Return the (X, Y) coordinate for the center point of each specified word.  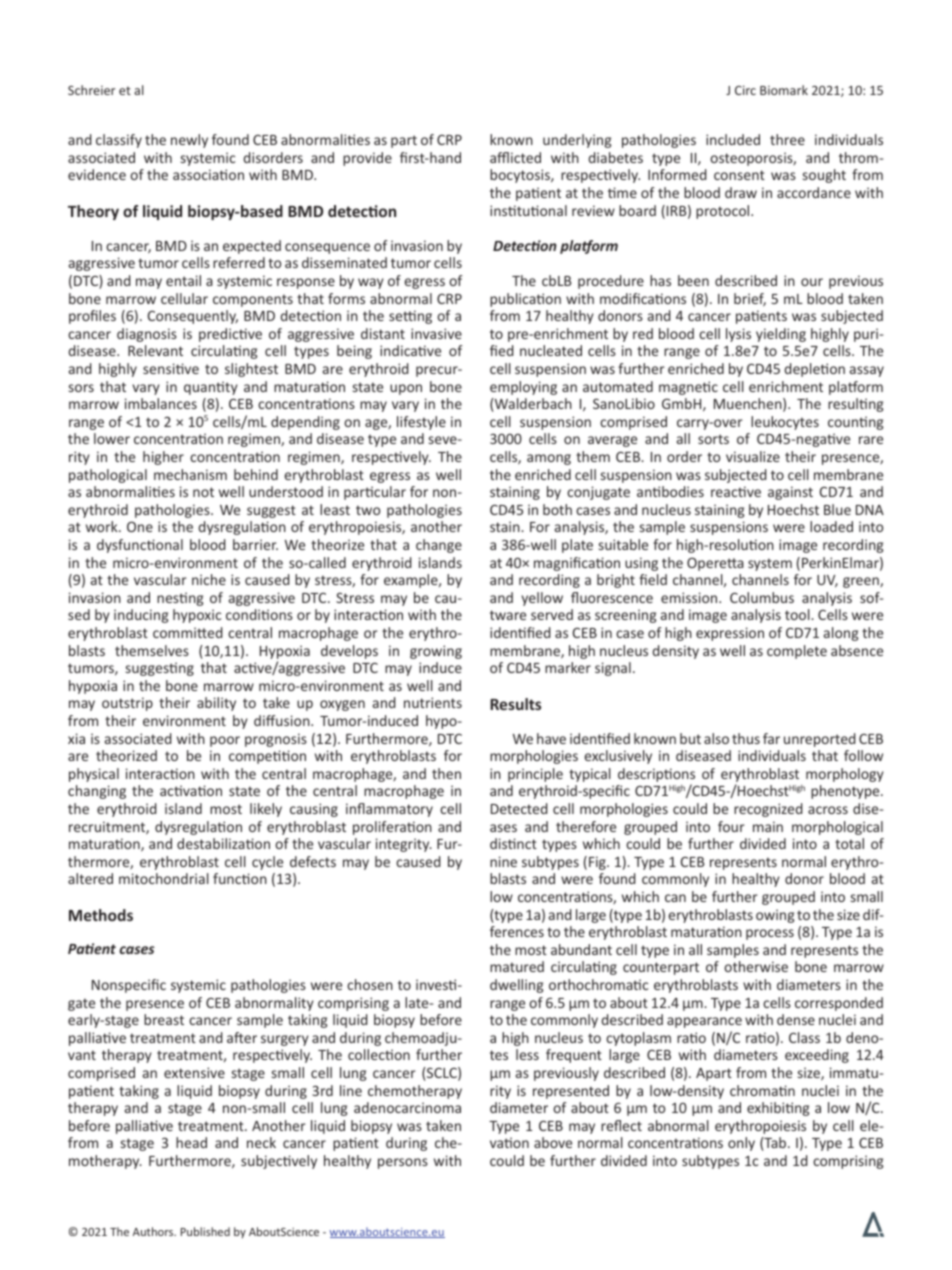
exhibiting (778, 1109)
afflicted (515, 157)
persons (403, 1163)
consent (739, 175)
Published (205, 1231)
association (208, 174)
